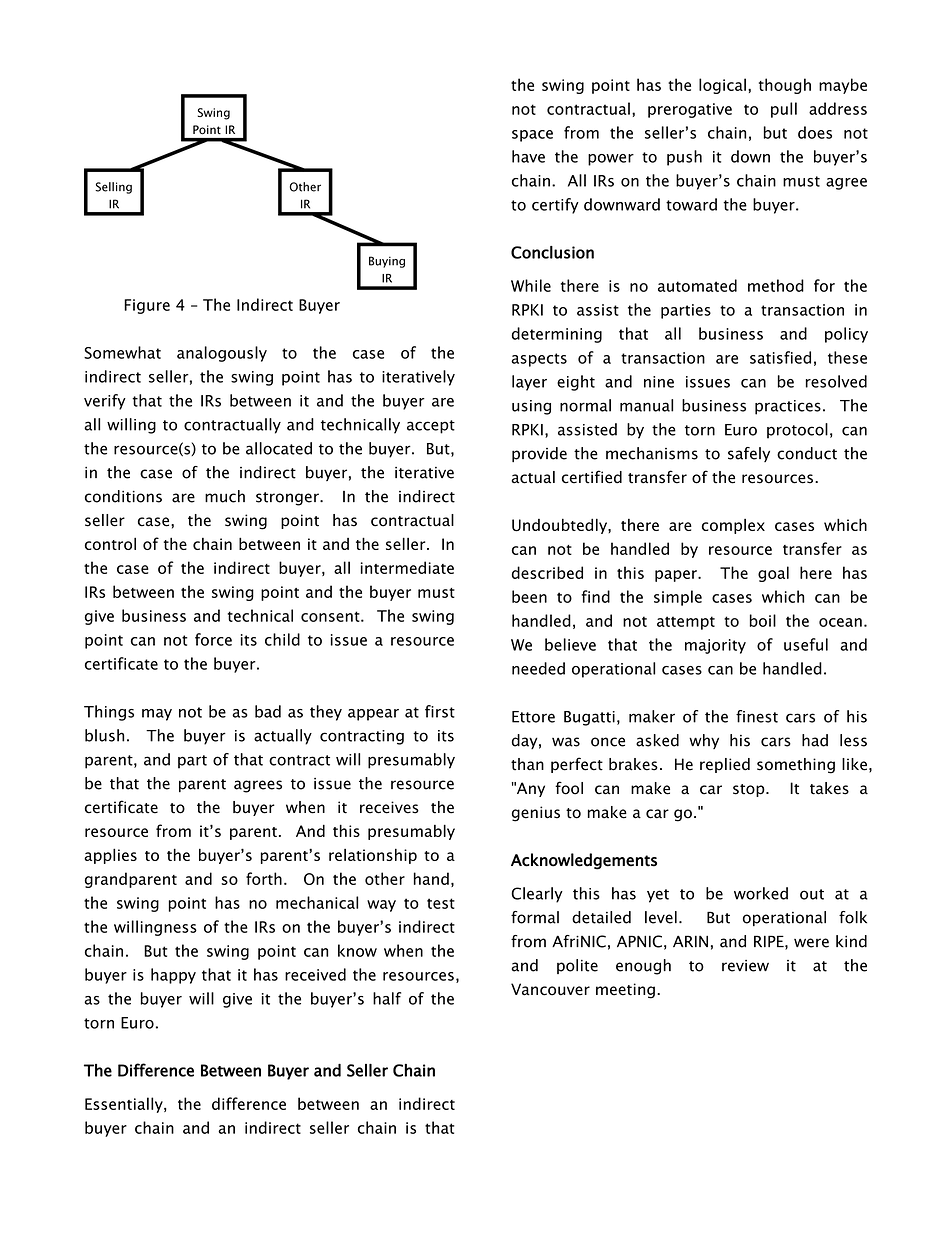 The height and width of the screenshot is (1233, 952). Describe the element at coordinates (550, 989) in the screenshot. I see `Vancouver` at that location.
